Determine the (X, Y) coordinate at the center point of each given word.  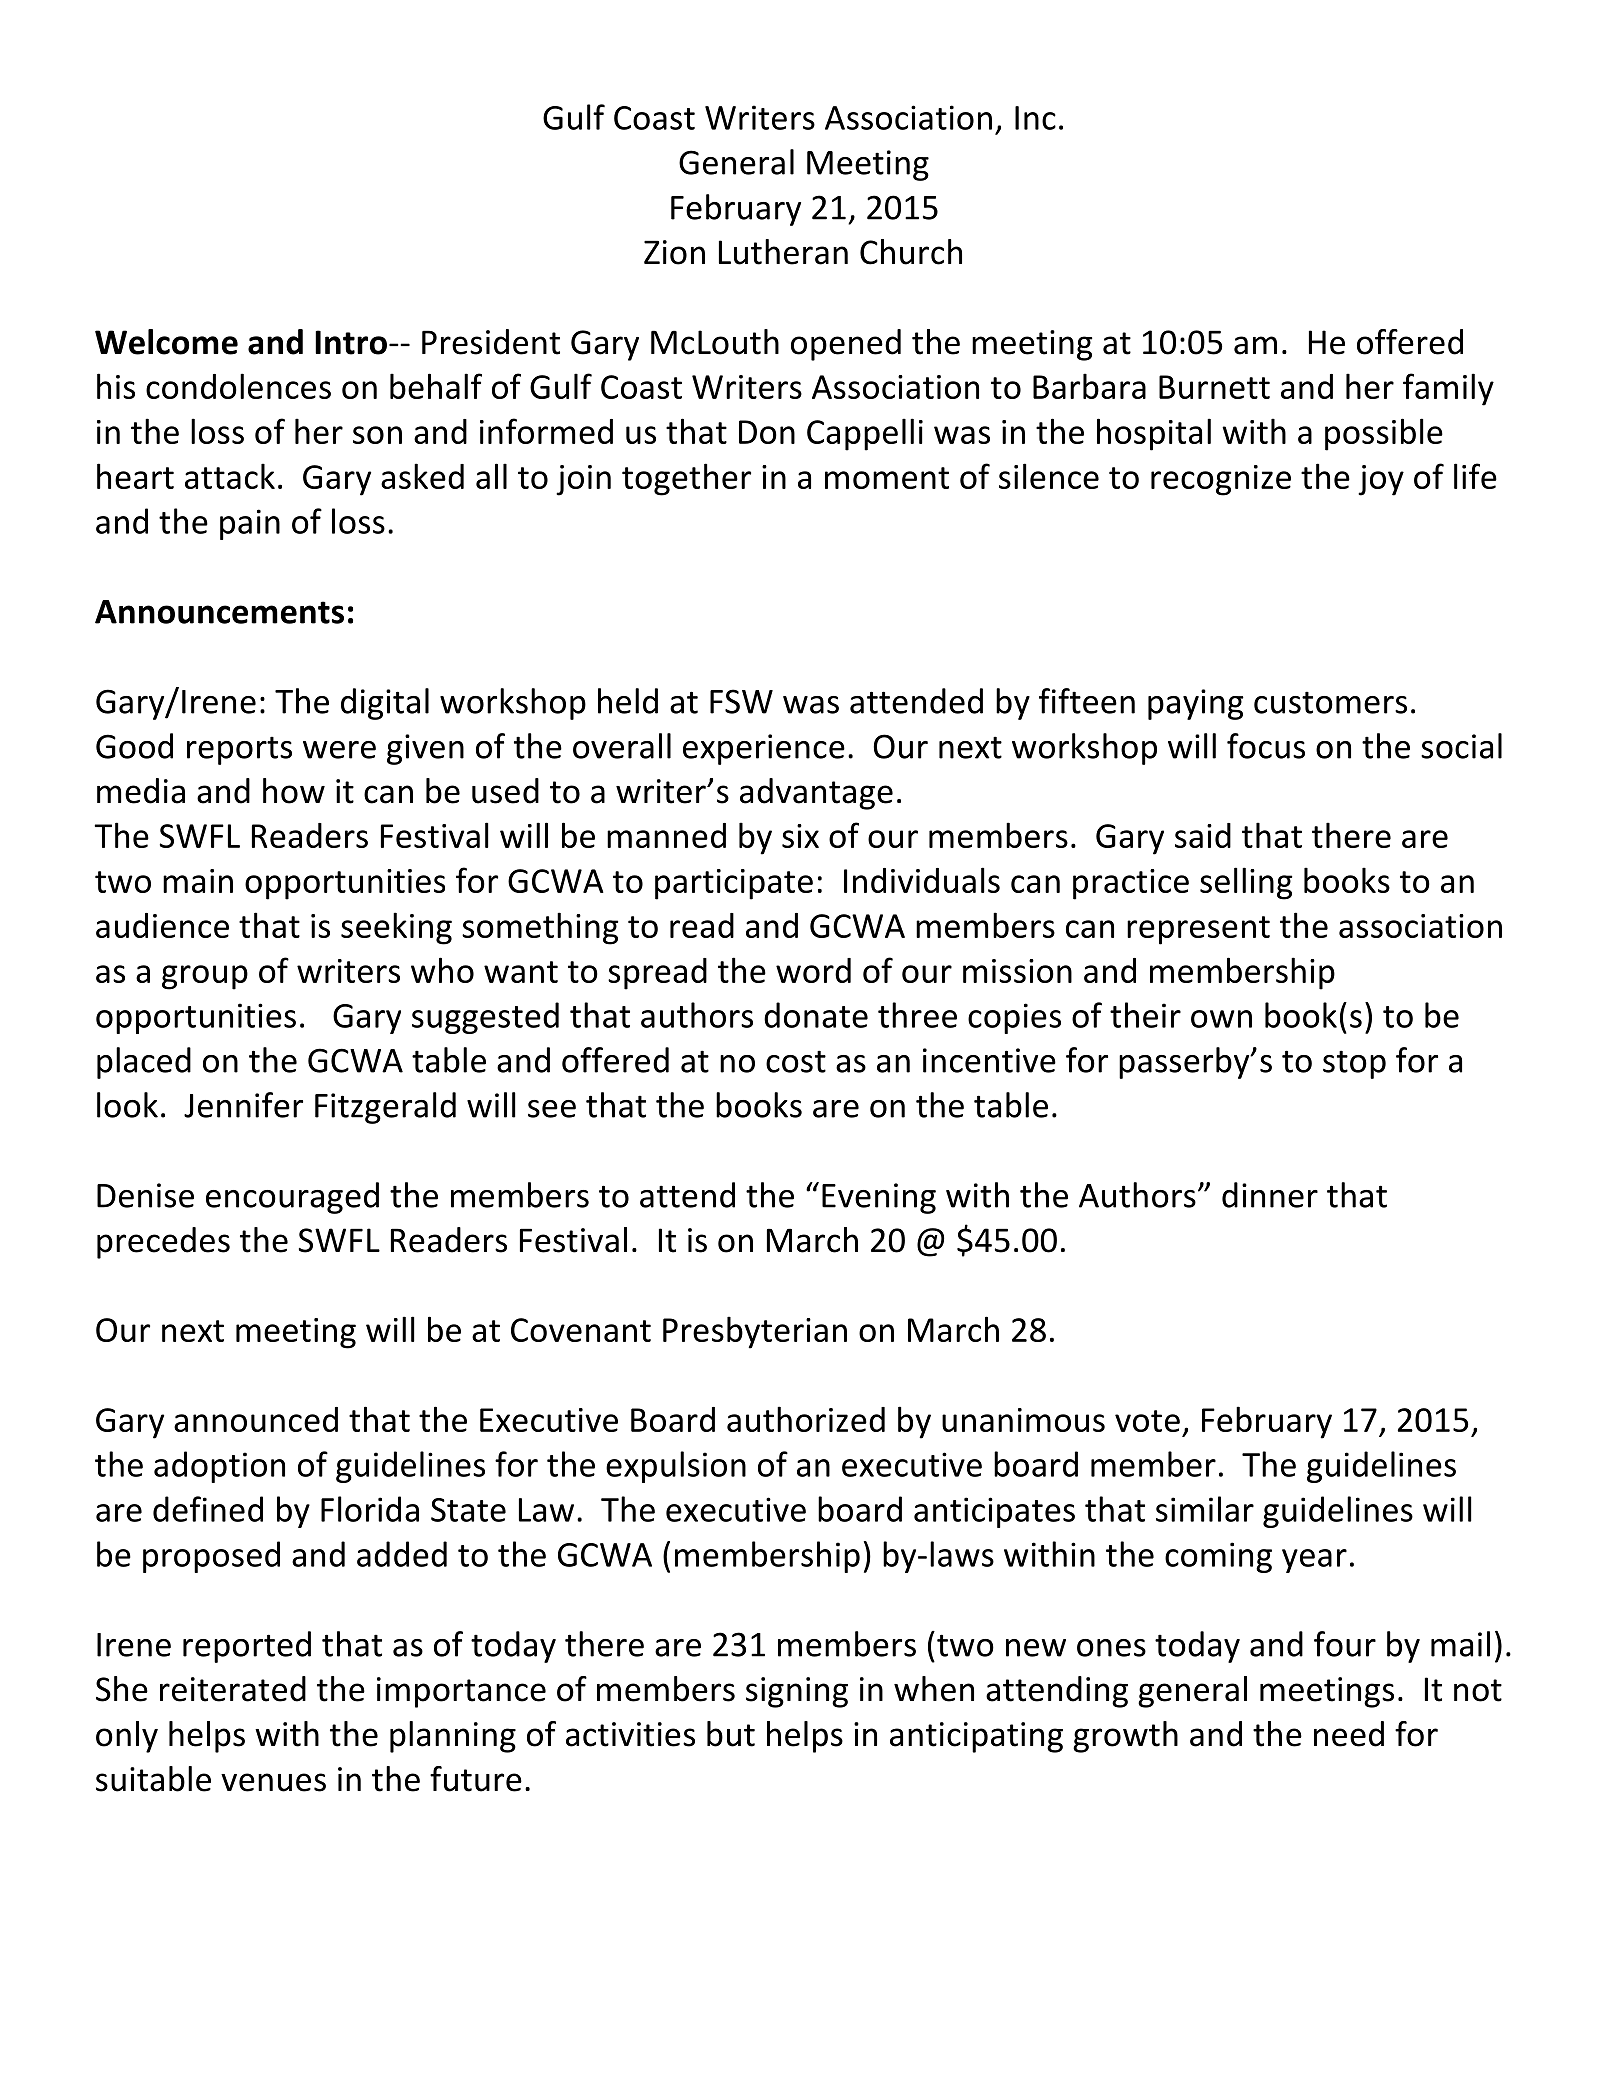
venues (273, 1782)
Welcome (166, 342)
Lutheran (783, 252)
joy (1381, 480)
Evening (879, 1198)
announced (256, 1419)
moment (887, 478)
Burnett (1214, 387)
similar (1205, 1509)
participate (734, 884)
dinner (1270, 1195)
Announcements (219, 612)
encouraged (292, 1198)
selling (1246, 883)
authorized (806, 1419)
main (198, 881)
